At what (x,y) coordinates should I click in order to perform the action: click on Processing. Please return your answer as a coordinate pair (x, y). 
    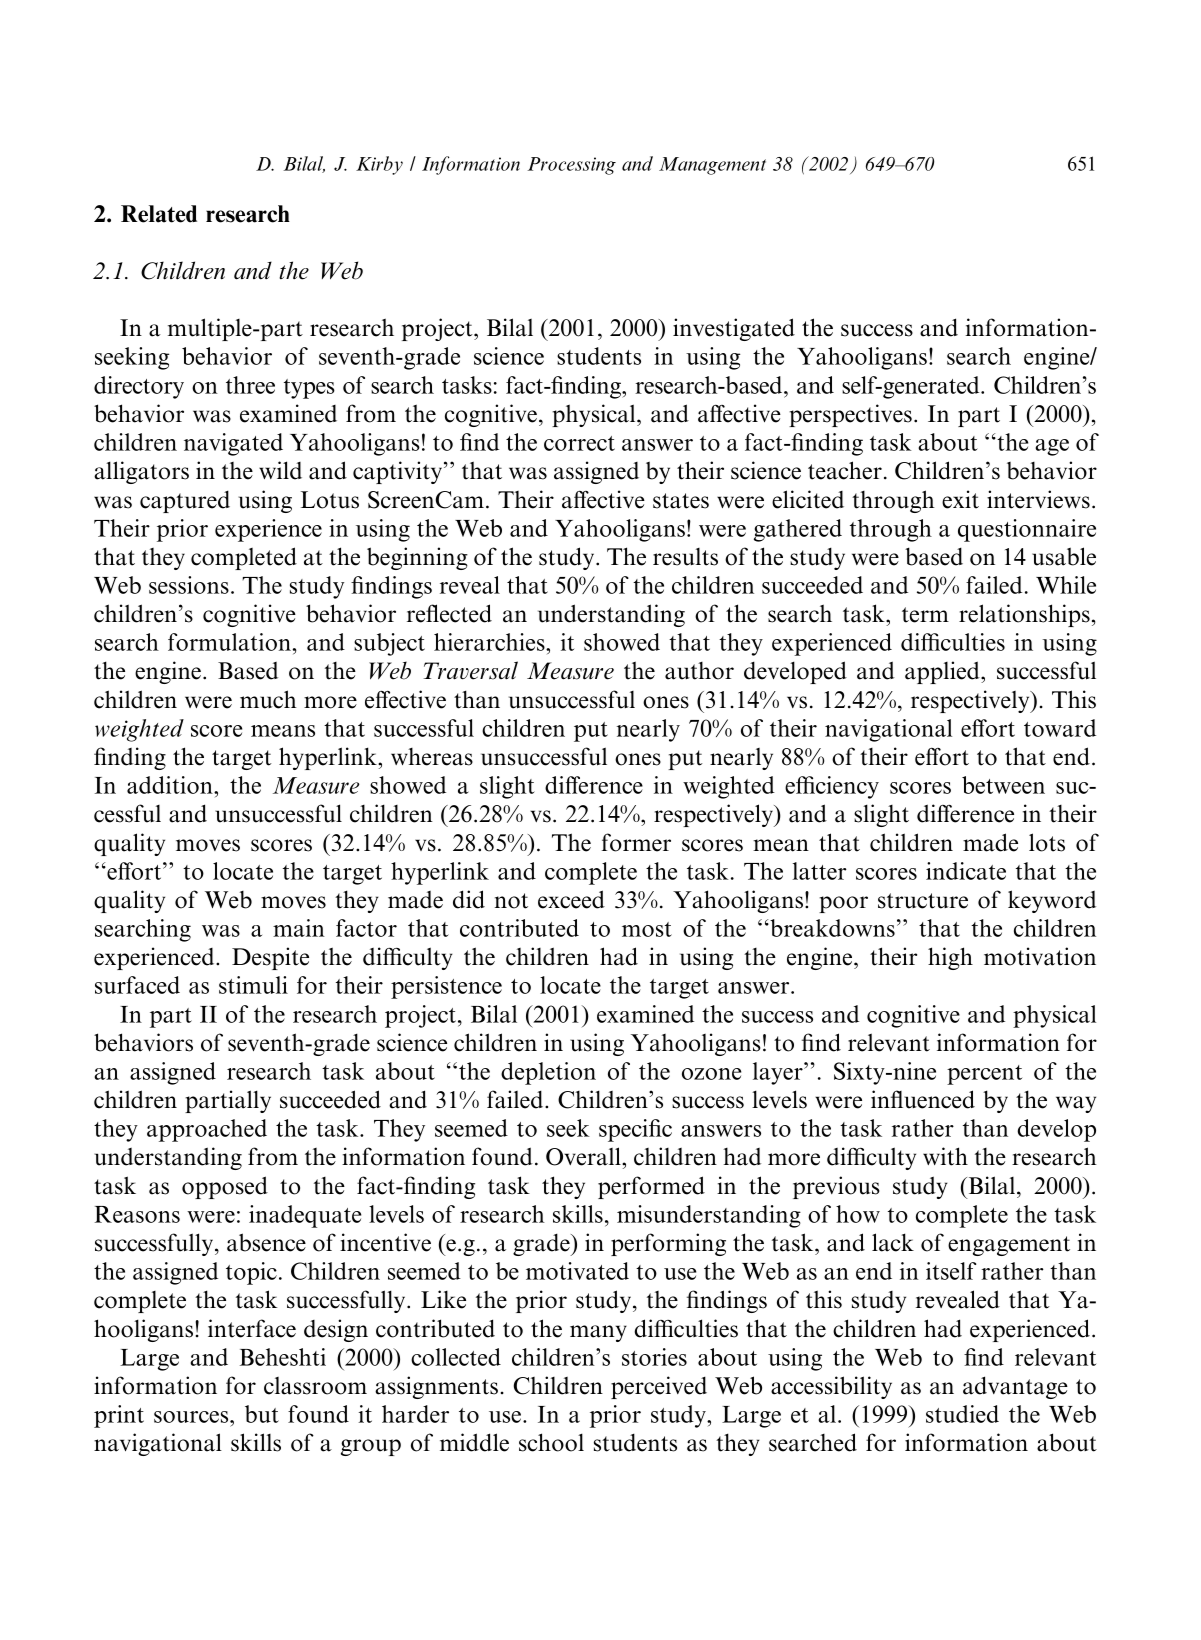
    Looking at the image, I should click on (572, 166).
